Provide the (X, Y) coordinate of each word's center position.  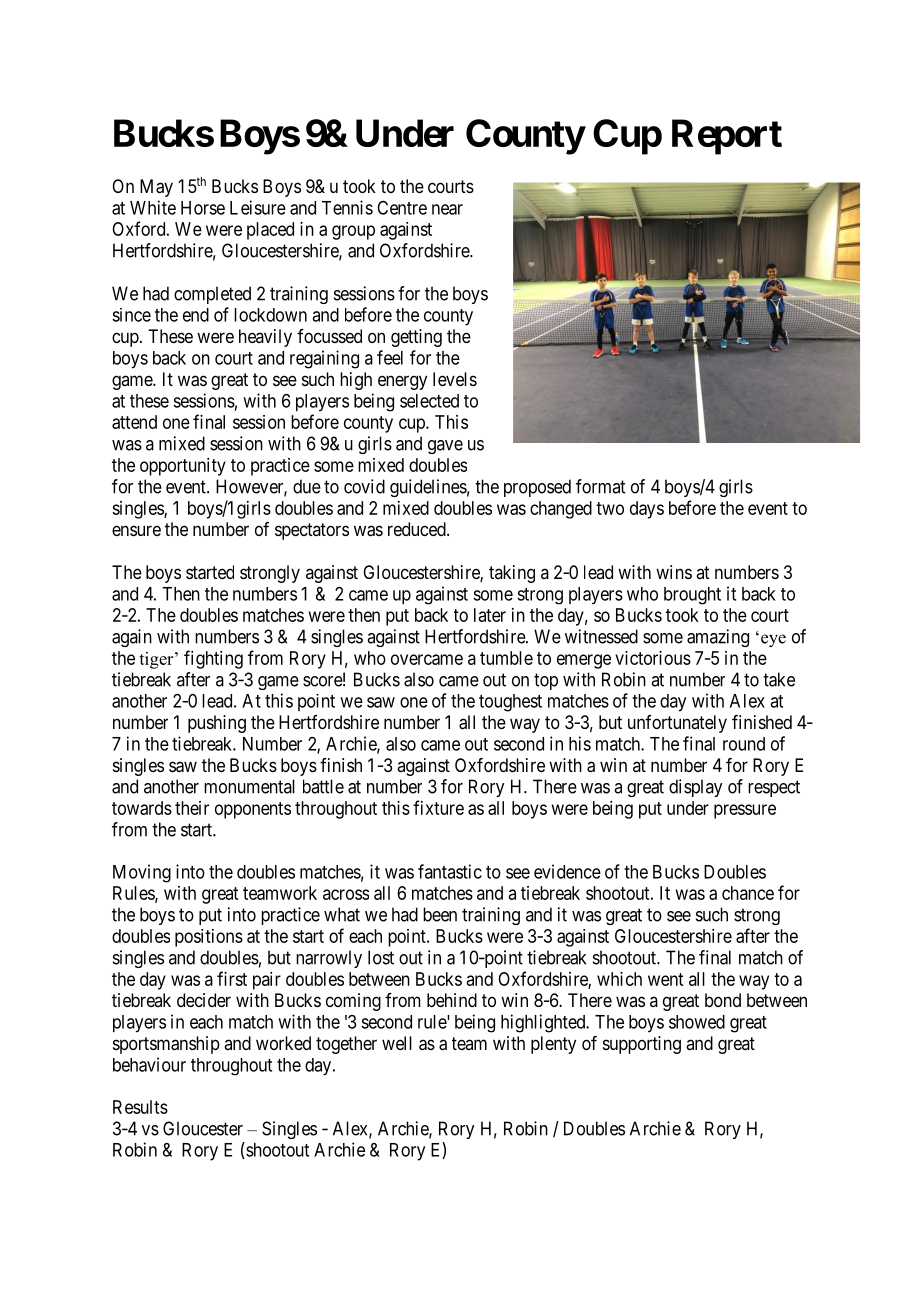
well (397, 1043)
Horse (203, 208)
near (447, 209)
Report (727, 137)
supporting (642, 1045)
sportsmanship (166, 1045)
